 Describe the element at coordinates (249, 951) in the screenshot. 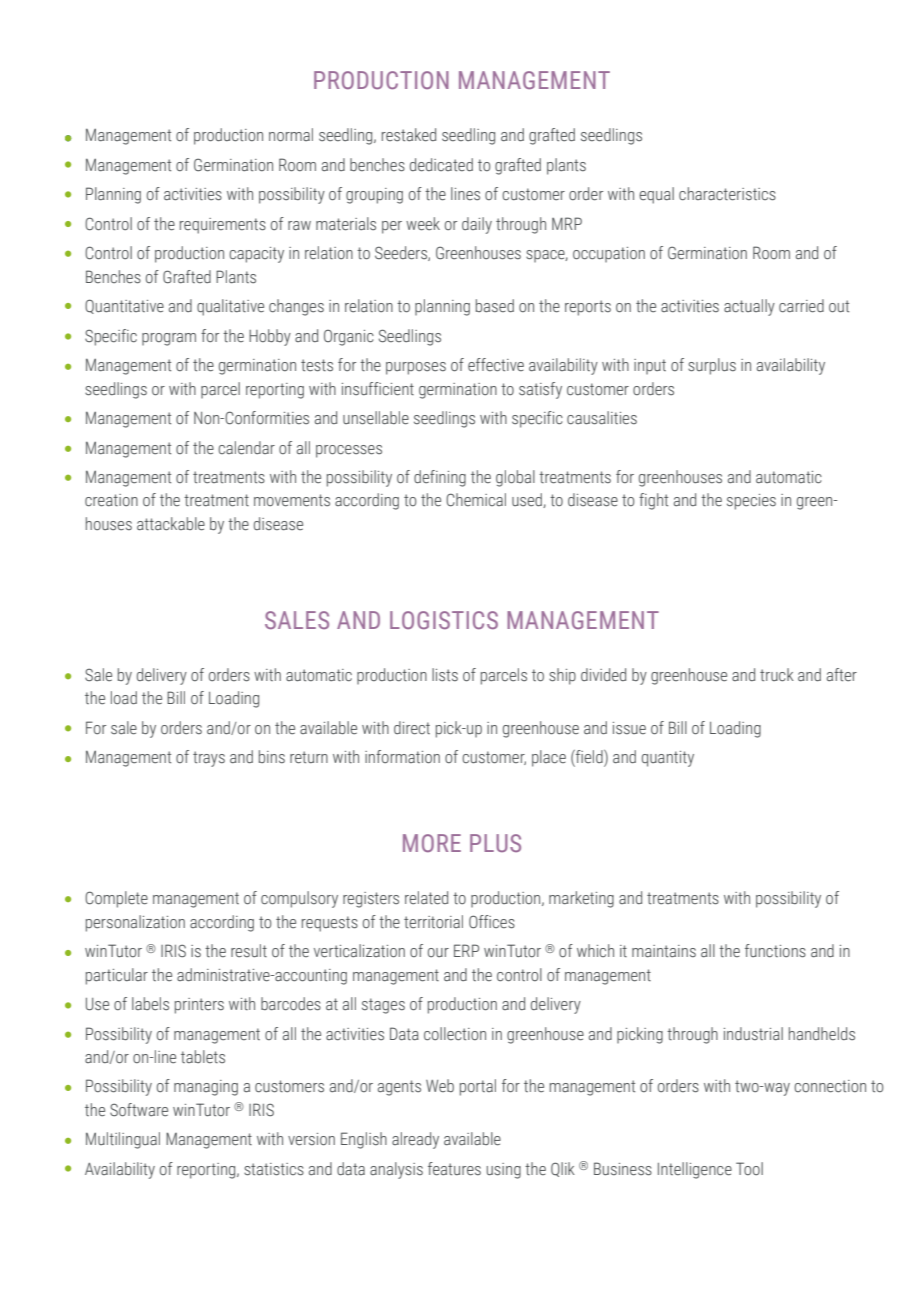

I see `result` at that location.
